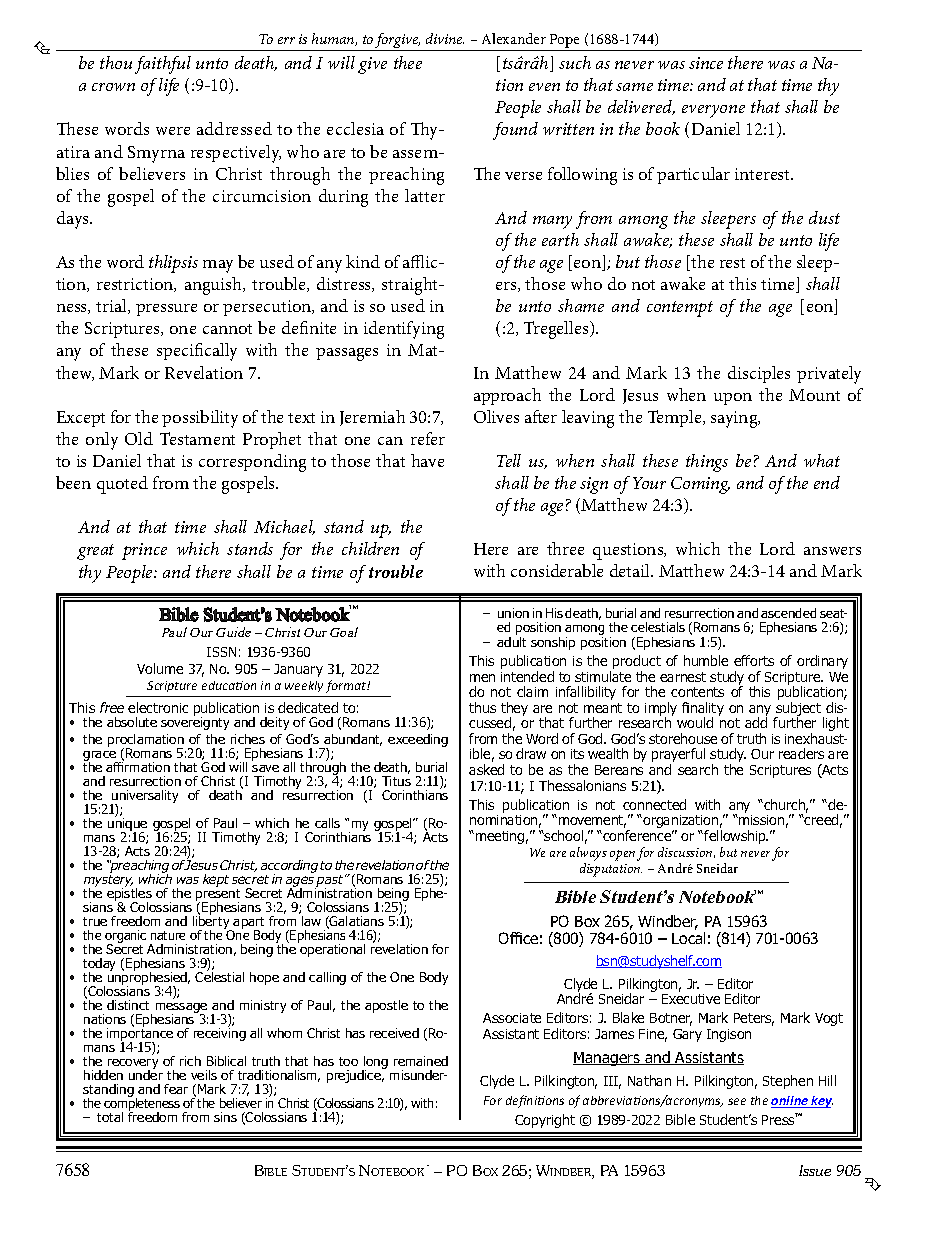  What do you see at coordinates (513, 613) in the image?
I see `union` at bounding box center [513, 613].
